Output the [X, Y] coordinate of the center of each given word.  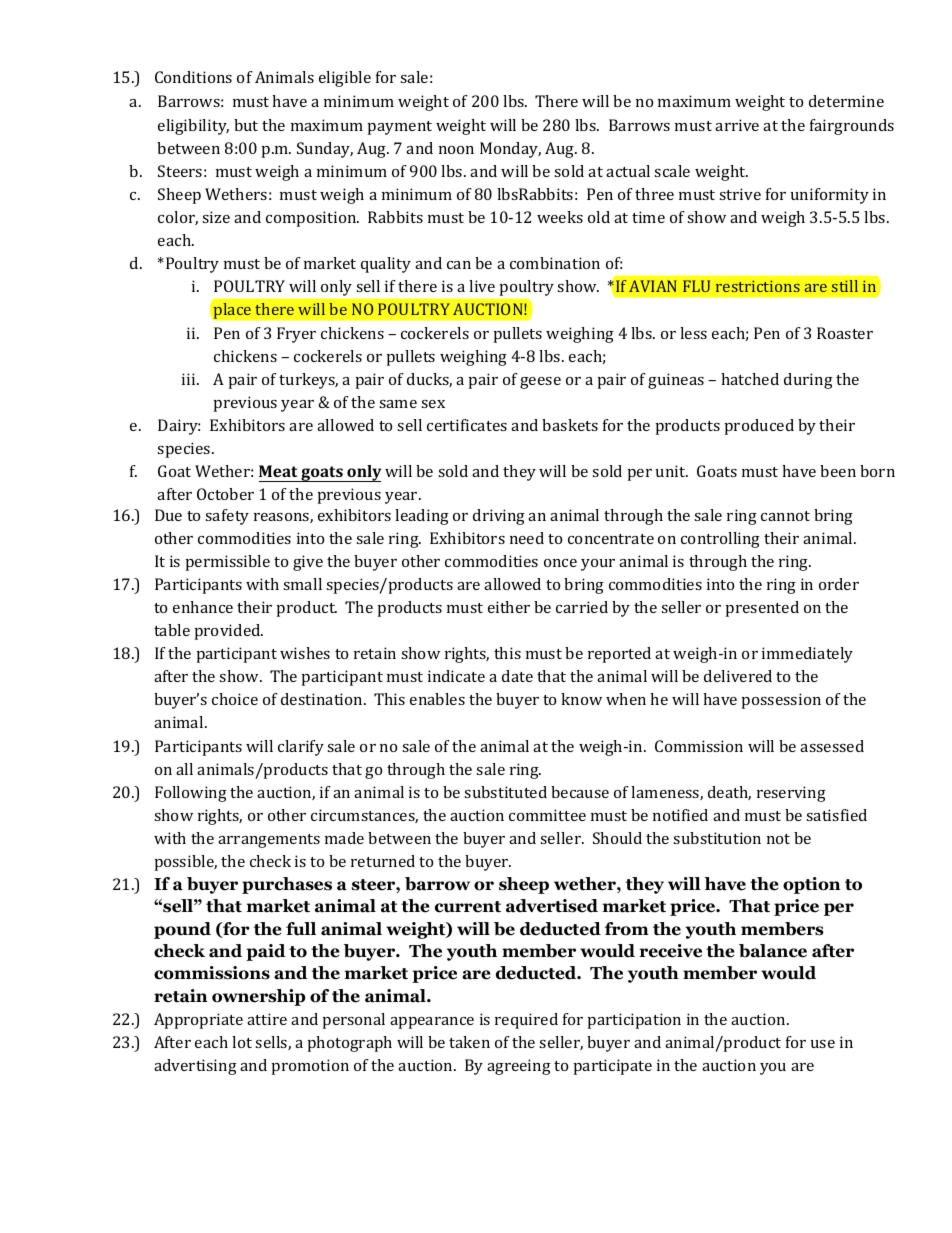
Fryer [296, 335]
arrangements [269, 841]
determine [846, 101]
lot [242, 1042]
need [527, 538]
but [246, 125]
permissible [228, 563]
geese [540, 383]
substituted [505, 792]
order [839, 584]
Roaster [845, 333]
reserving [791, 794]
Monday [510, 150]
